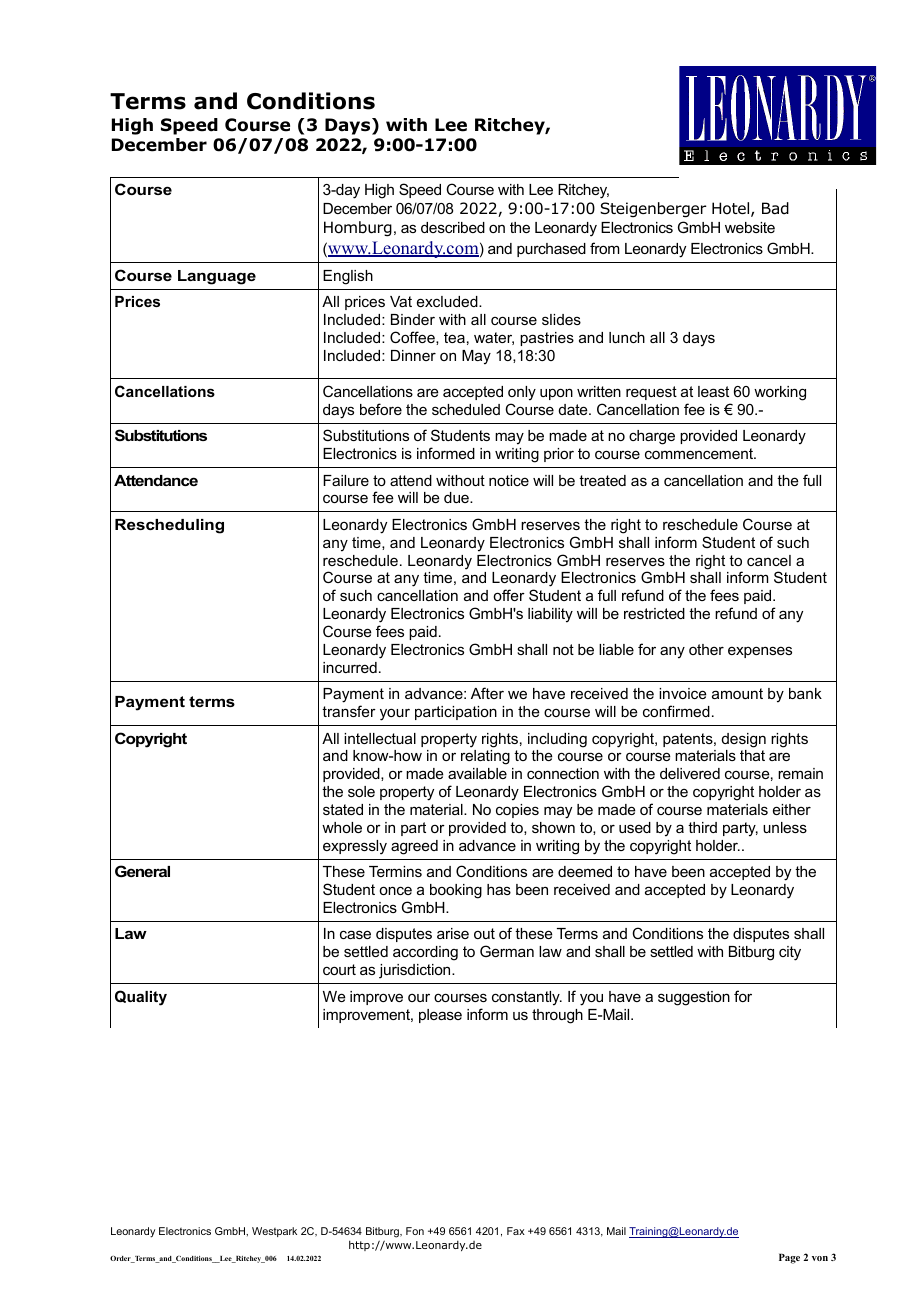  What do you see at coordinates (457, 497) in the screenshot?
I see `due` at bounding box center [457, 497].
